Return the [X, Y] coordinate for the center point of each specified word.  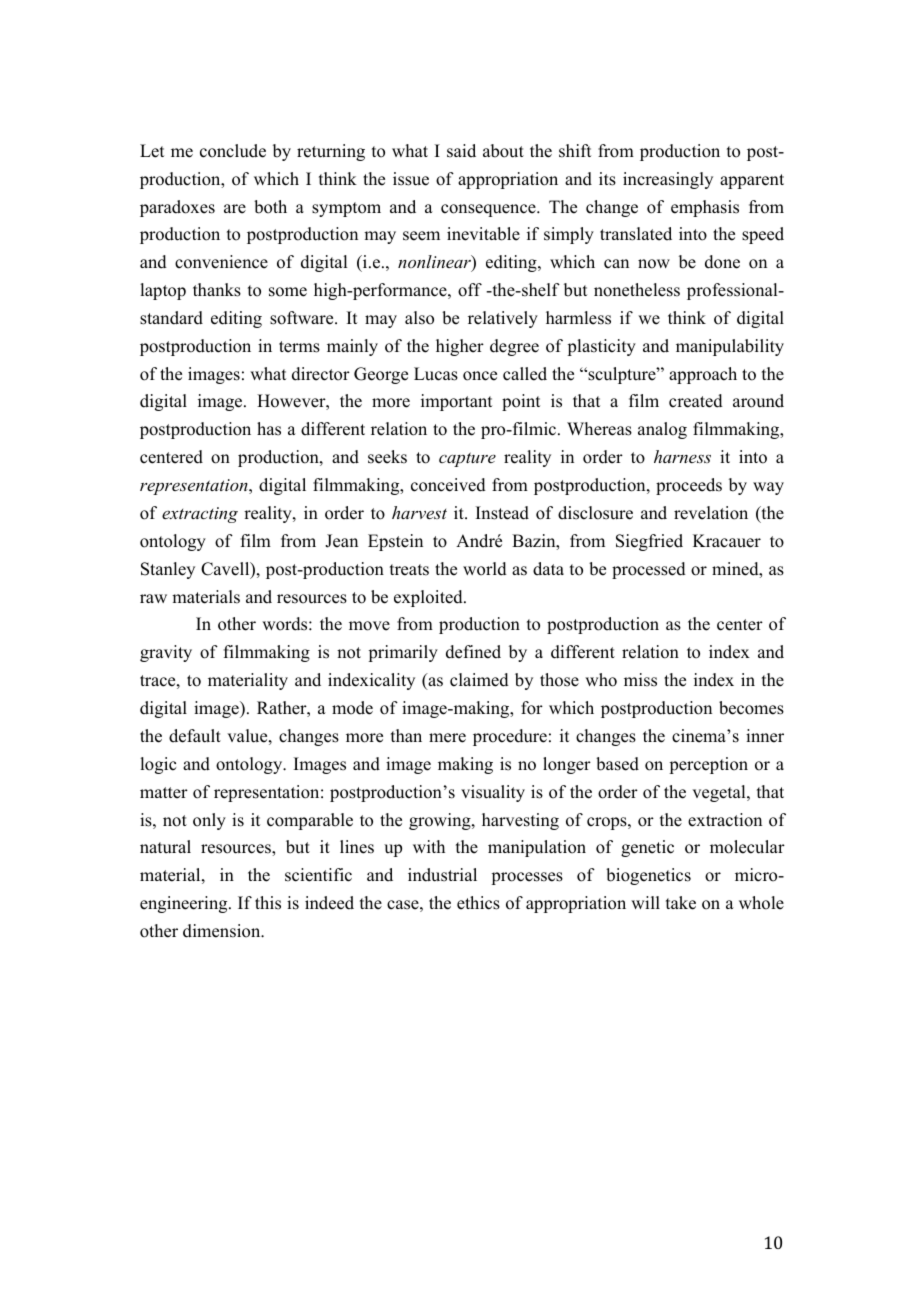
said [461, 151]
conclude [233, 151]
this [268, 903]
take [681, 903]
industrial [442, 875]
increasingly [668, 180]
